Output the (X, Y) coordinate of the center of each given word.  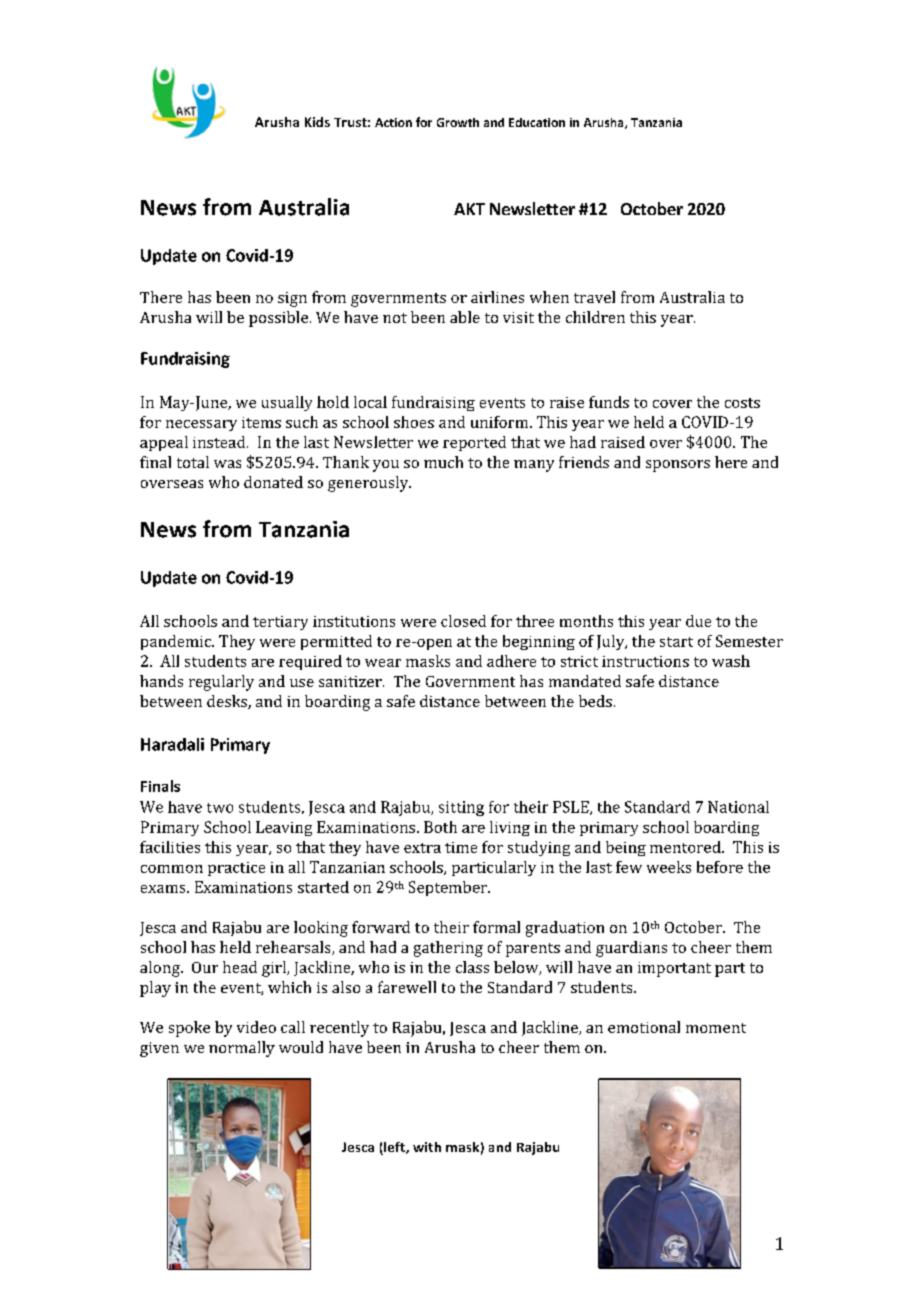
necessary (201, 425)
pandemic (177, 642)
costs (742, 403)
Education (537, 122)
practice (236, 869)
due (698, 621)
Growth (458, 122)
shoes (414, 422)
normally (242, 1049)
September (449, 888)
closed (463, 621)
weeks (669, 867)
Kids (317, 122)
